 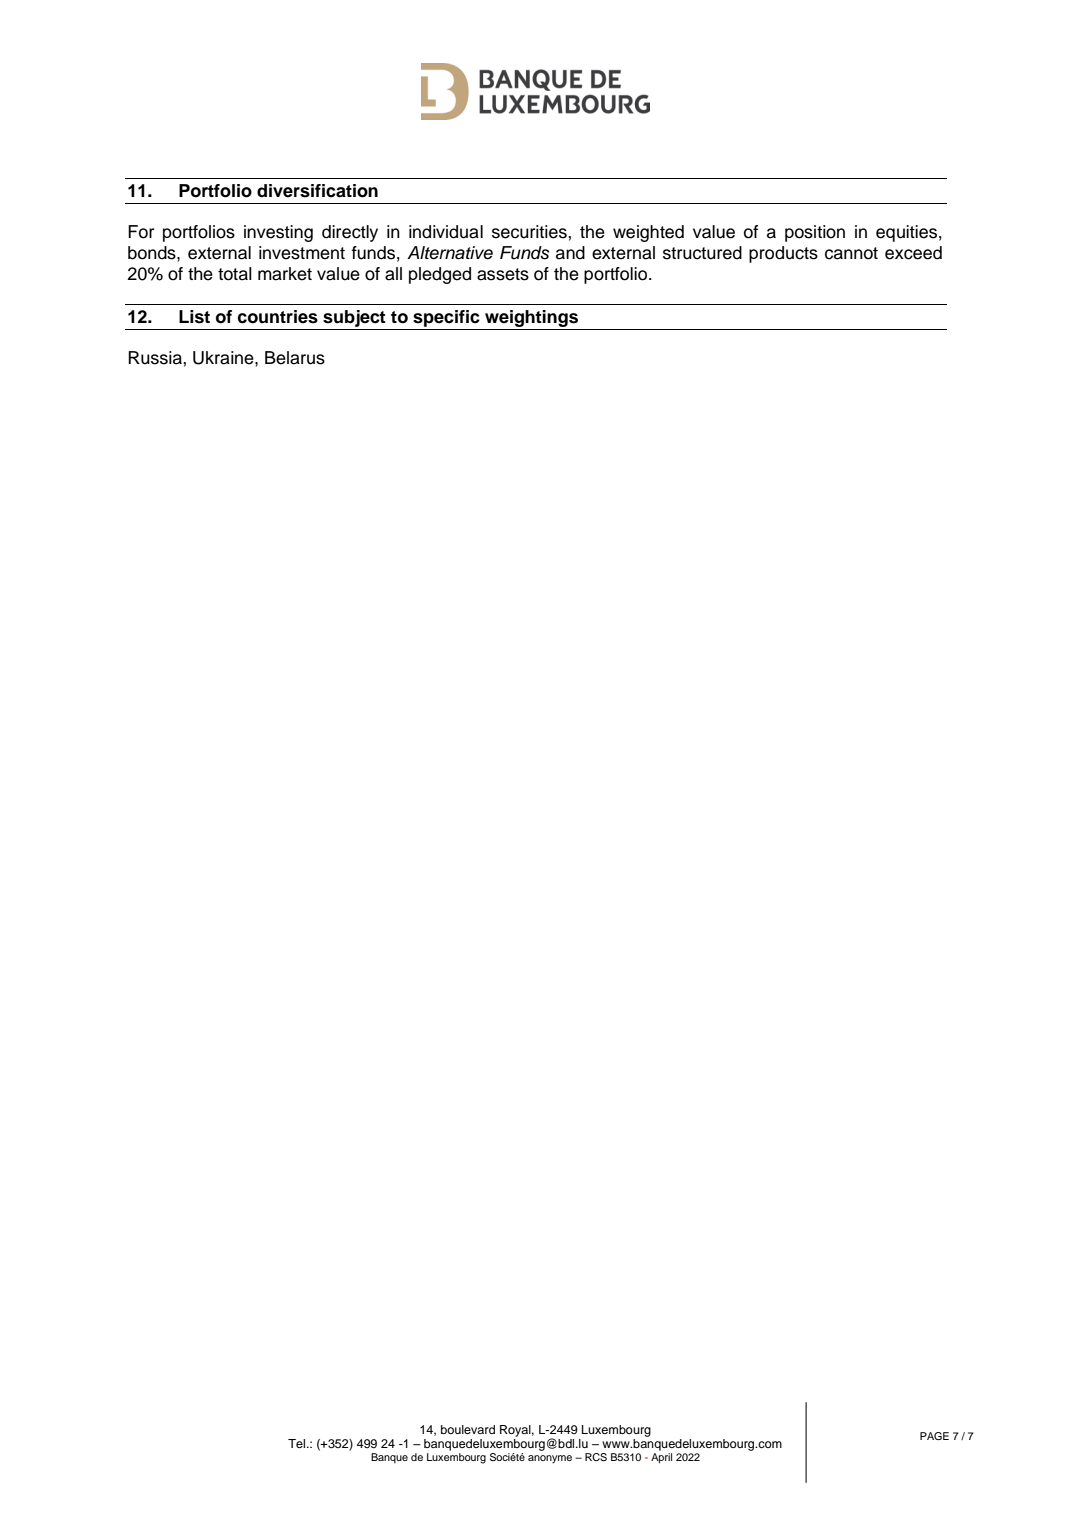 What do you see at coordinates (446, 318) in the screenshot?
I see `specific` at bounding box center [446, 318].
